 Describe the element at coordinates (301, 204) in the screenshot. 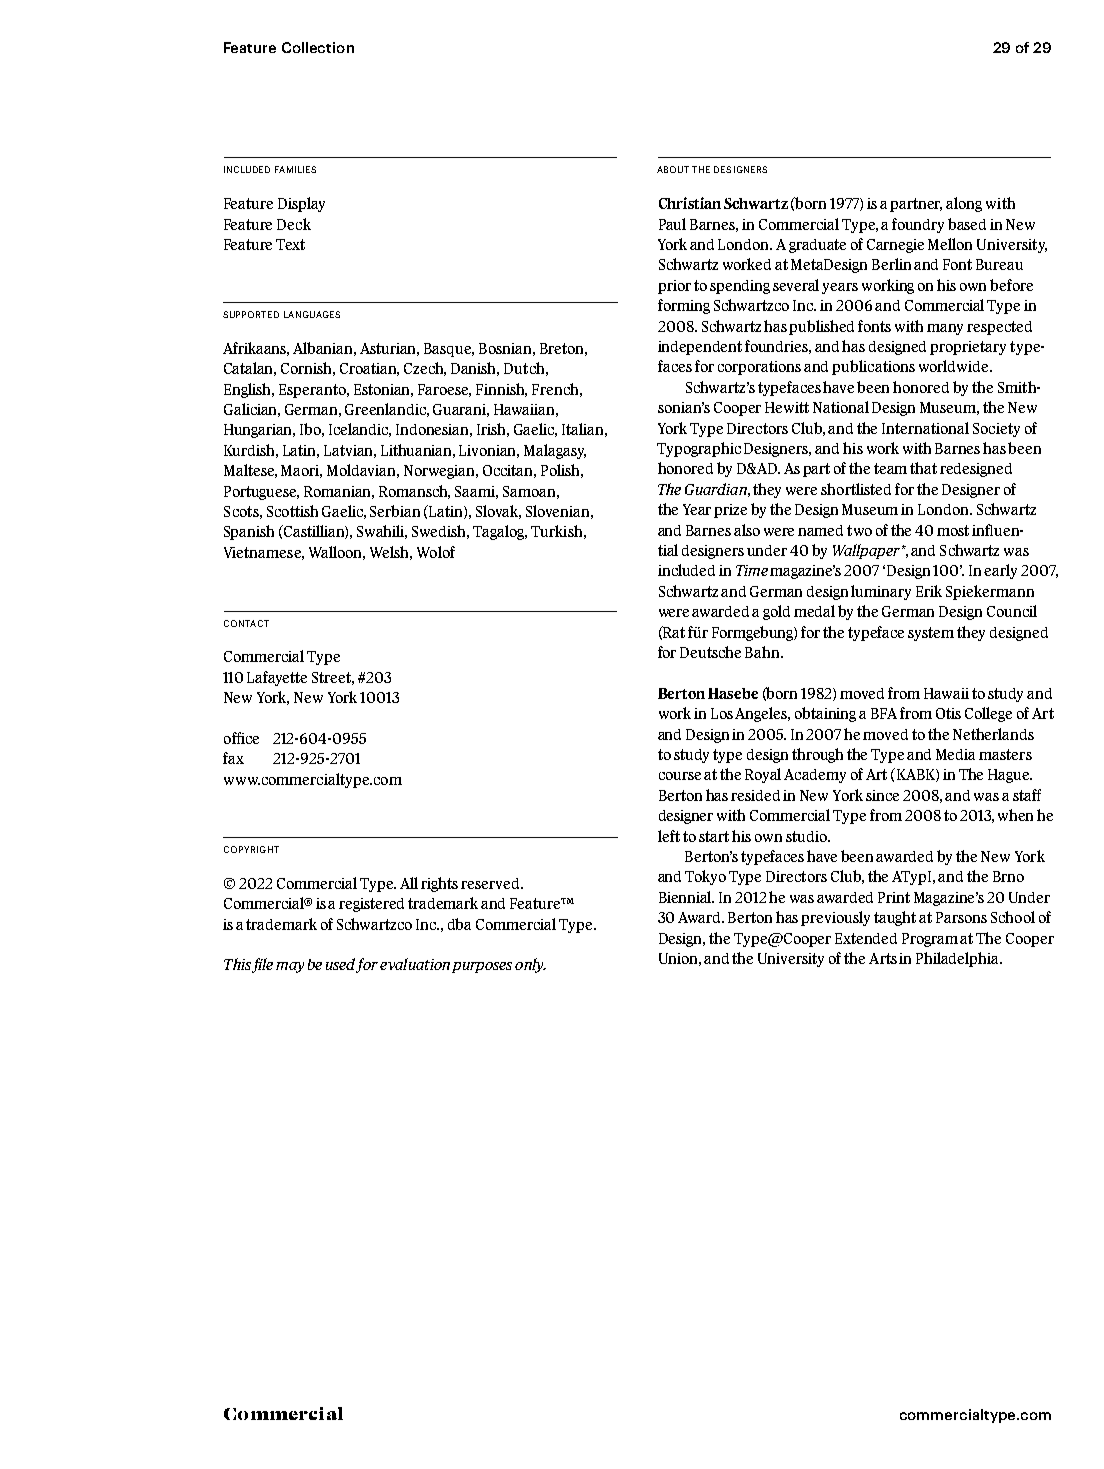

I see `Display` at that location.
